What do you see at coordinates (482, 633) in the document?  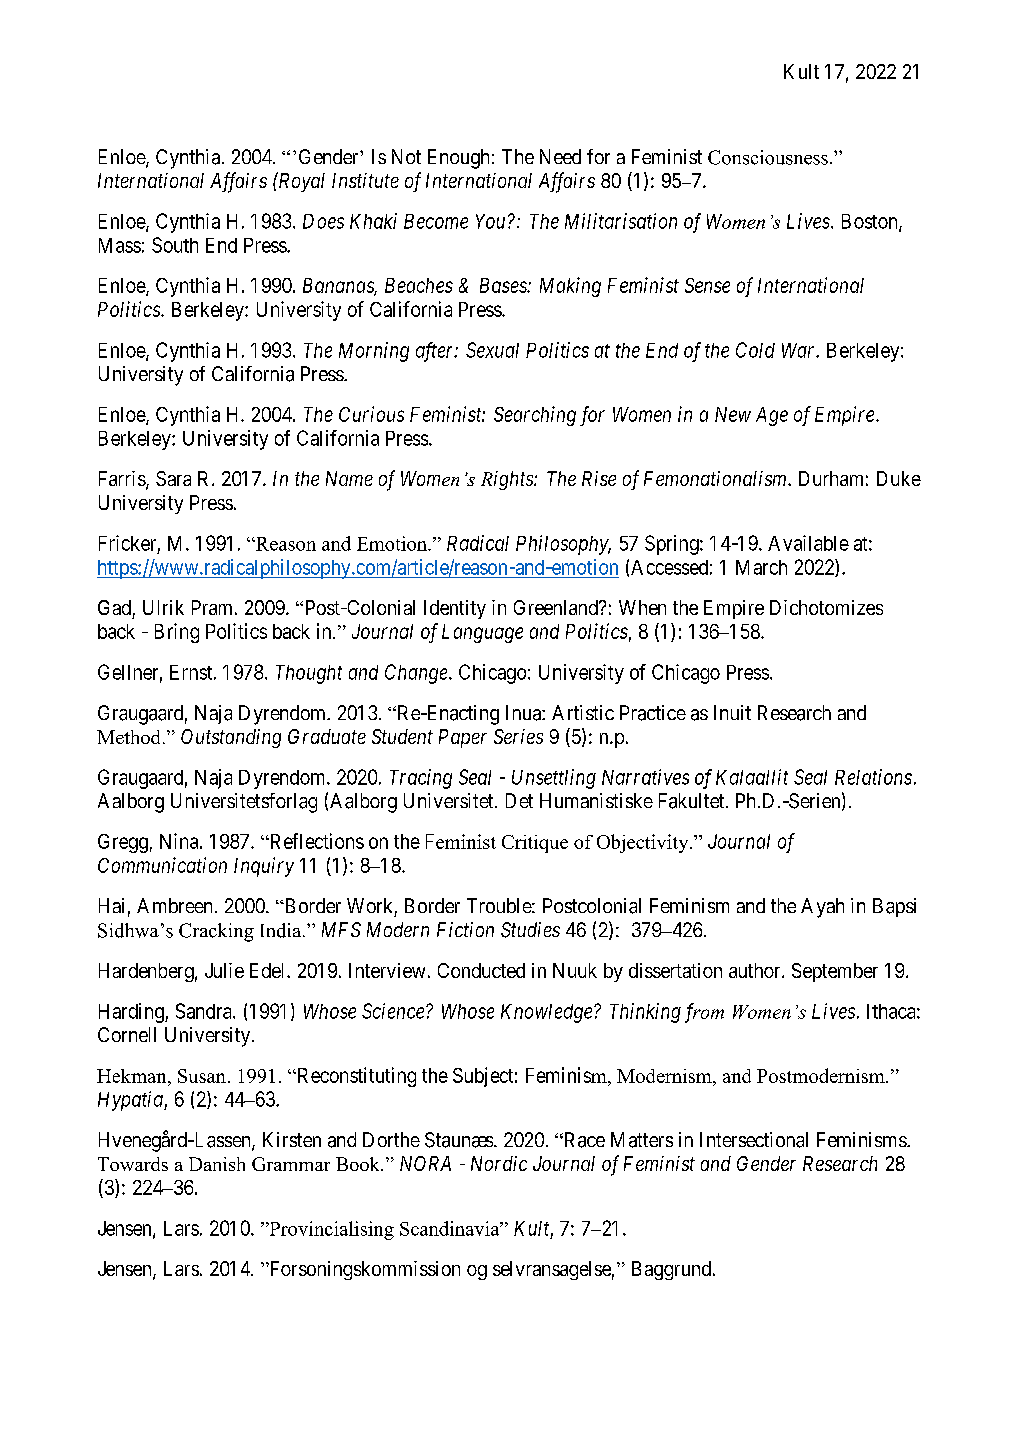 I see `Language` at bounding box center [482, 633].
